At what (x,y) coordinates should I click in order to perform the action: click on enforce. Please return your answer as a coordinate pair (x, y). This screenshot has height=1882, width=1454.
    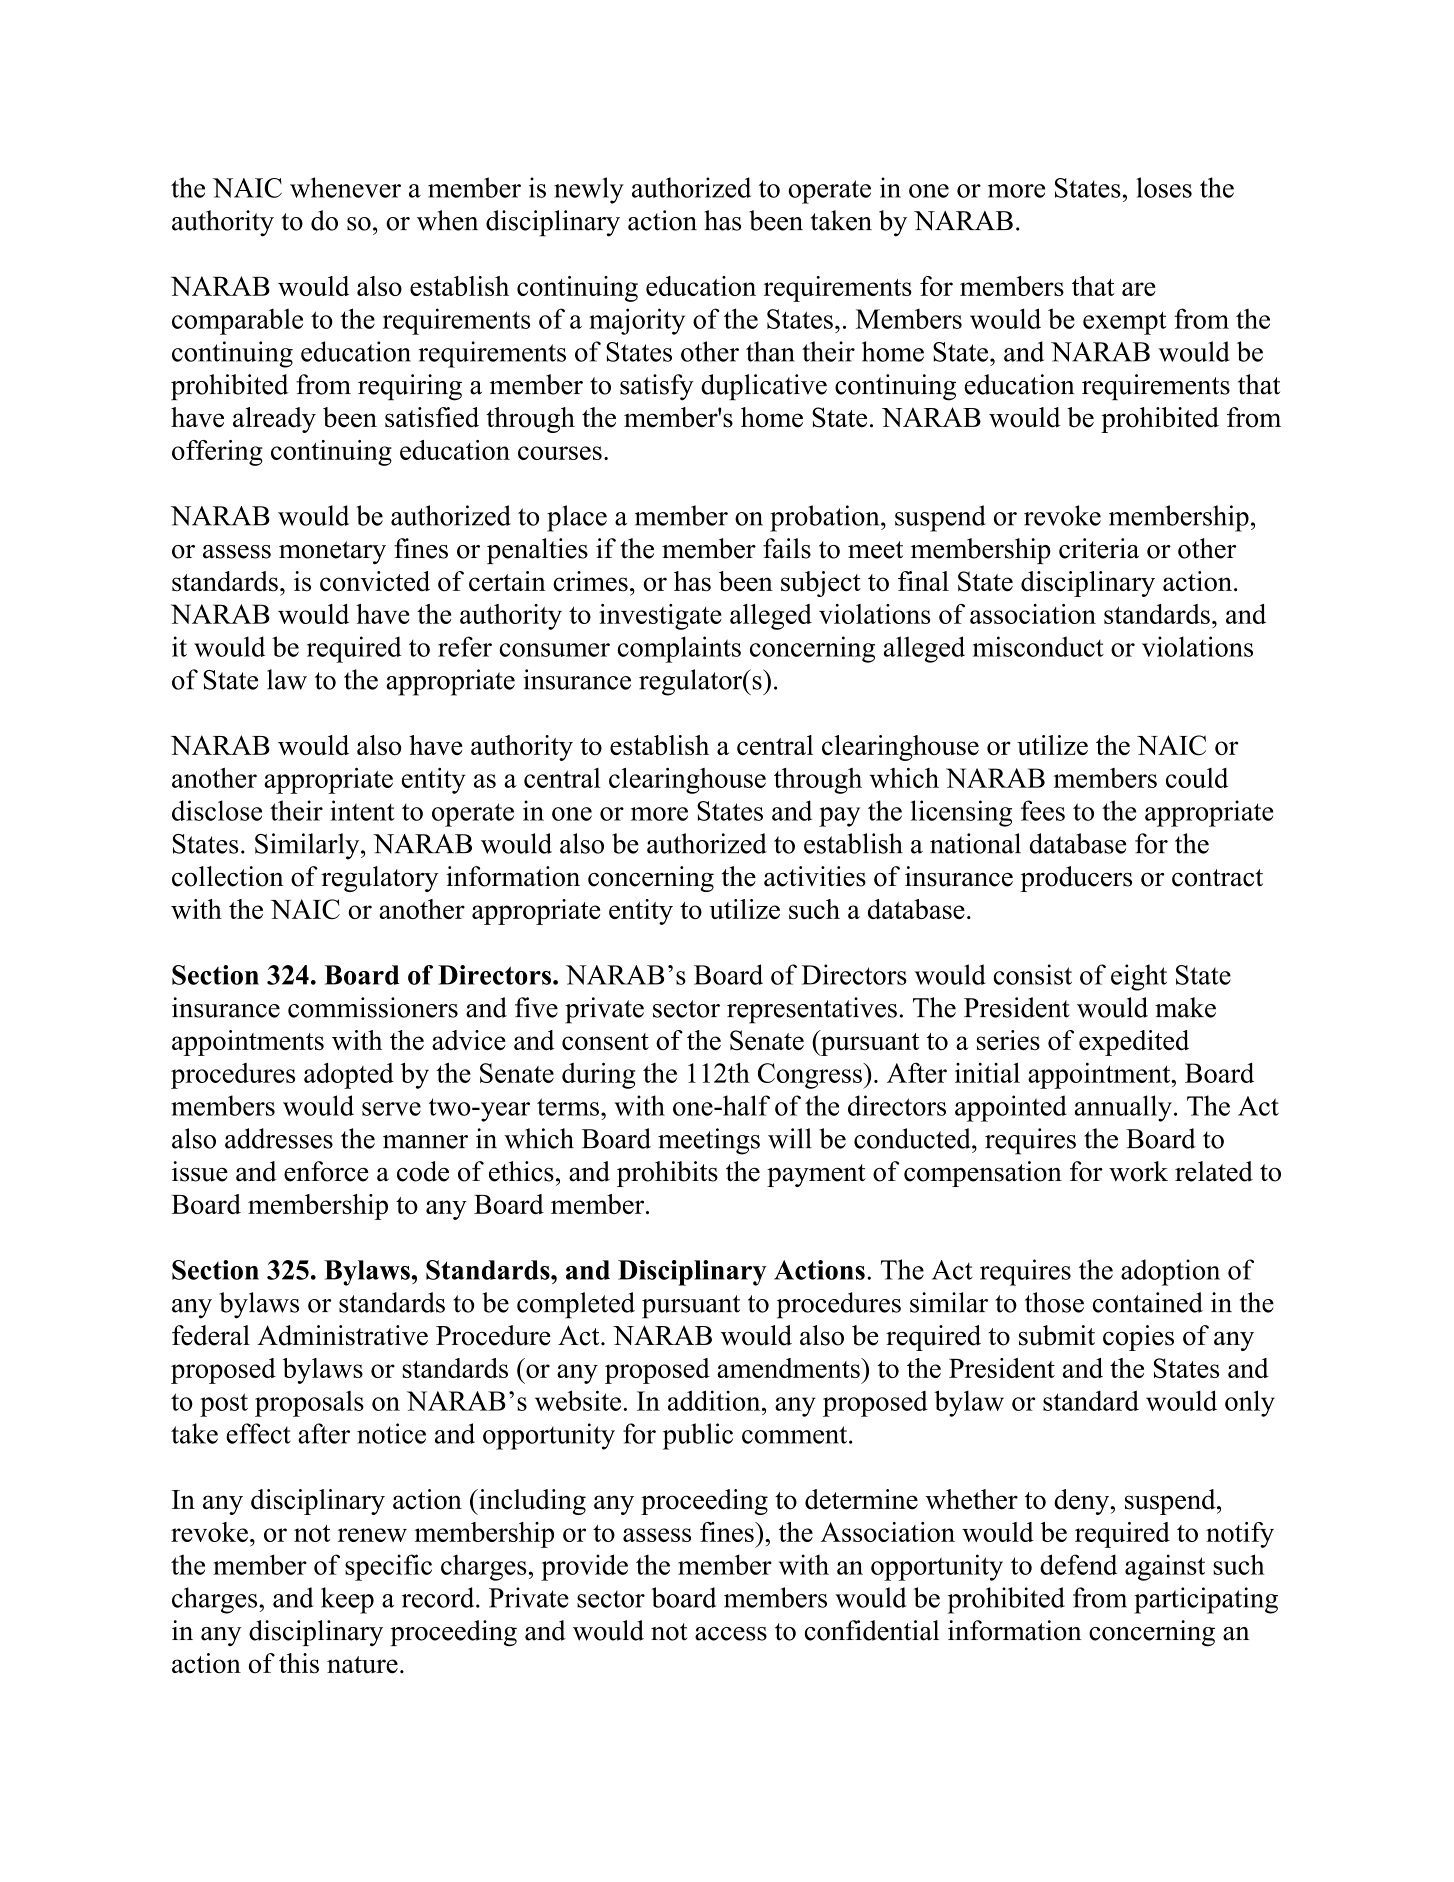
    Looking at the image, I should click on (326, 1171).
